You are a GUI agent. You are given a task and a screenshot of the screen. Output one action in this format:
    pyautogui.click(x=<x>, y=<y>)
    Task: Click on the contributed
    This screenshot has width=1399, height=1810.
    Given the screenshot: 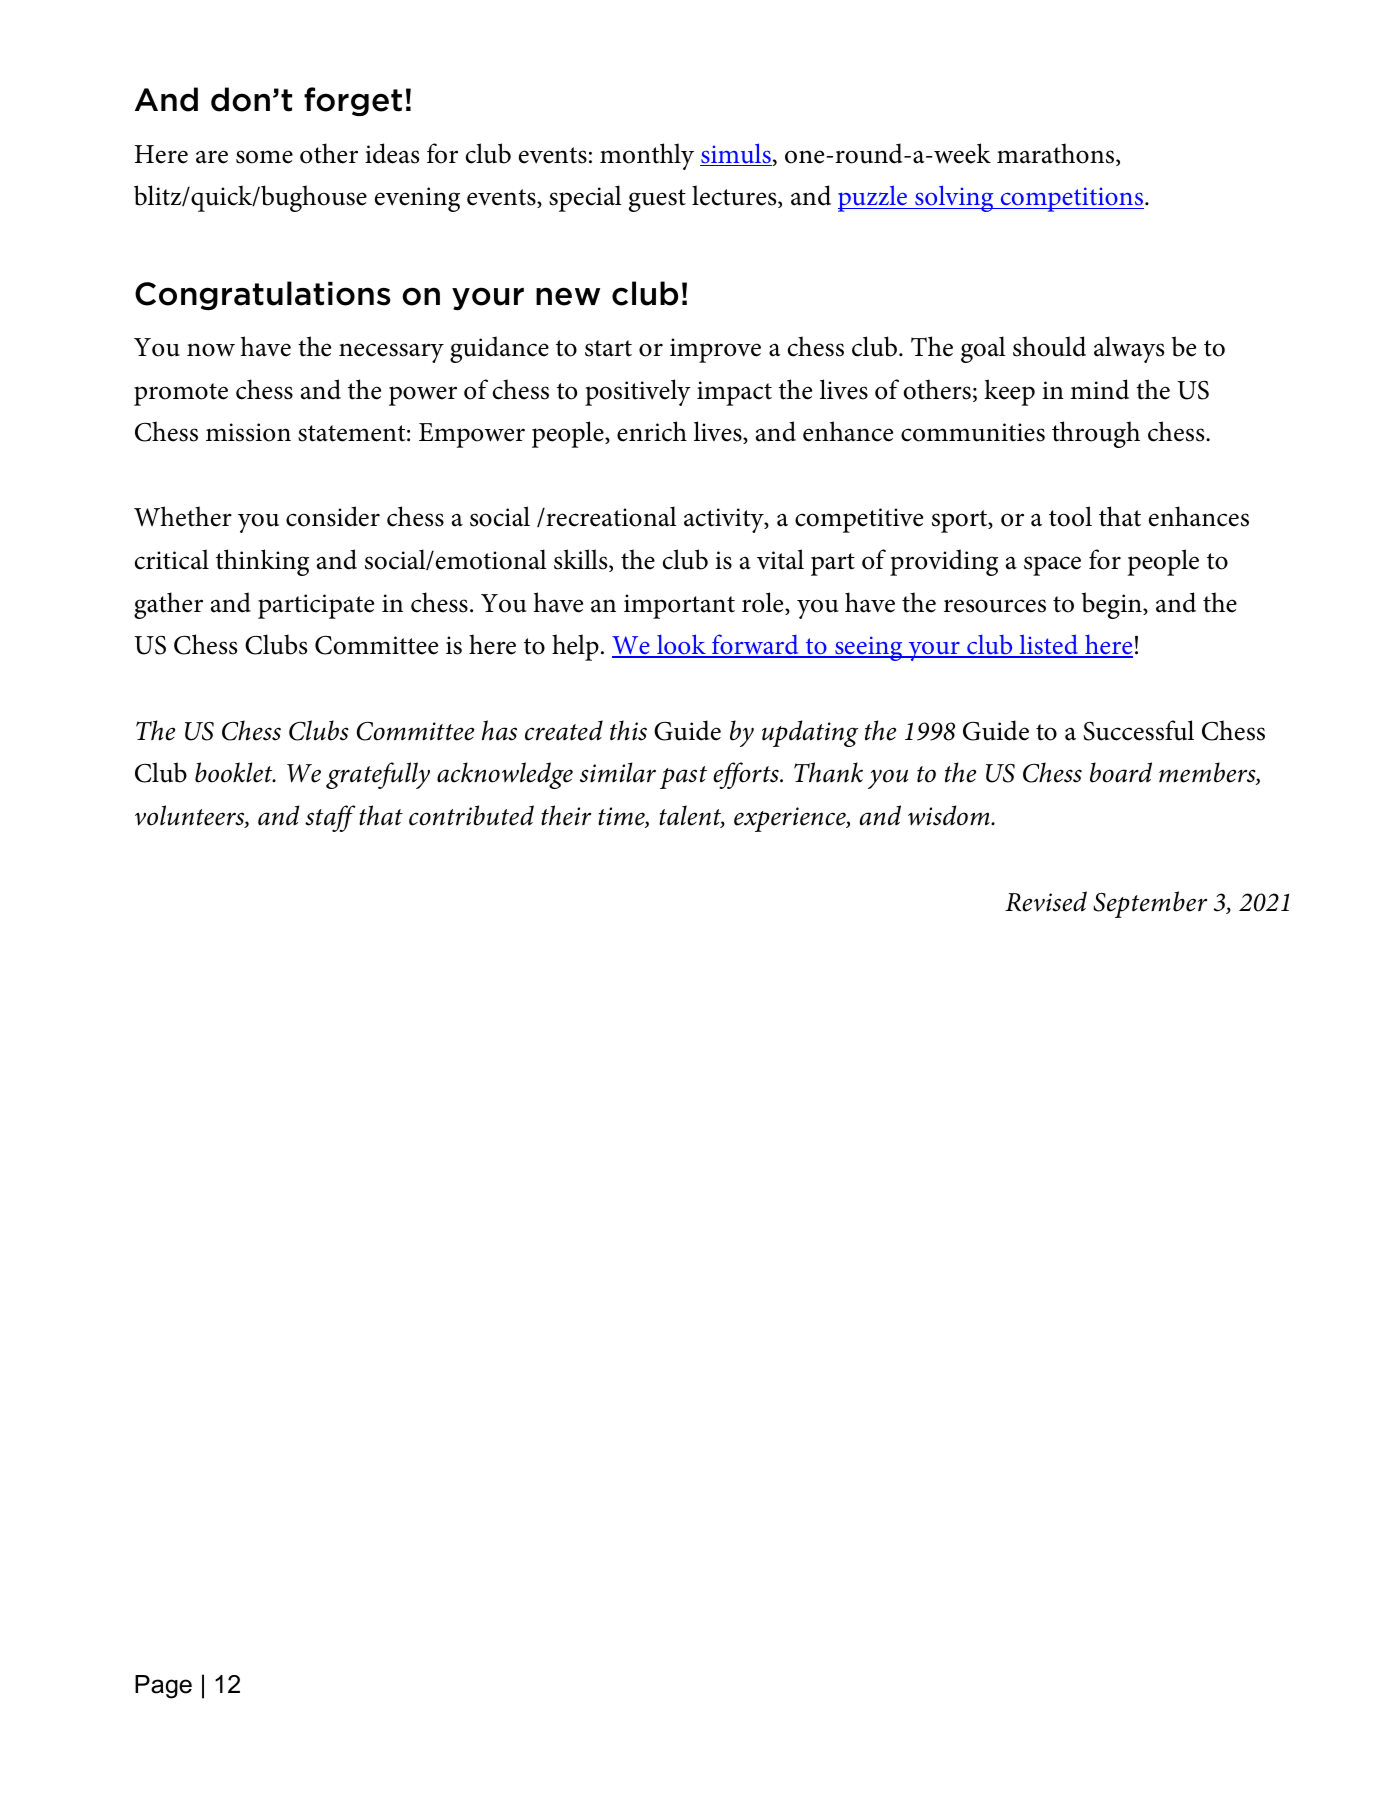 What is the action you would take?
    pyautogui.click(x=471, y=815)
